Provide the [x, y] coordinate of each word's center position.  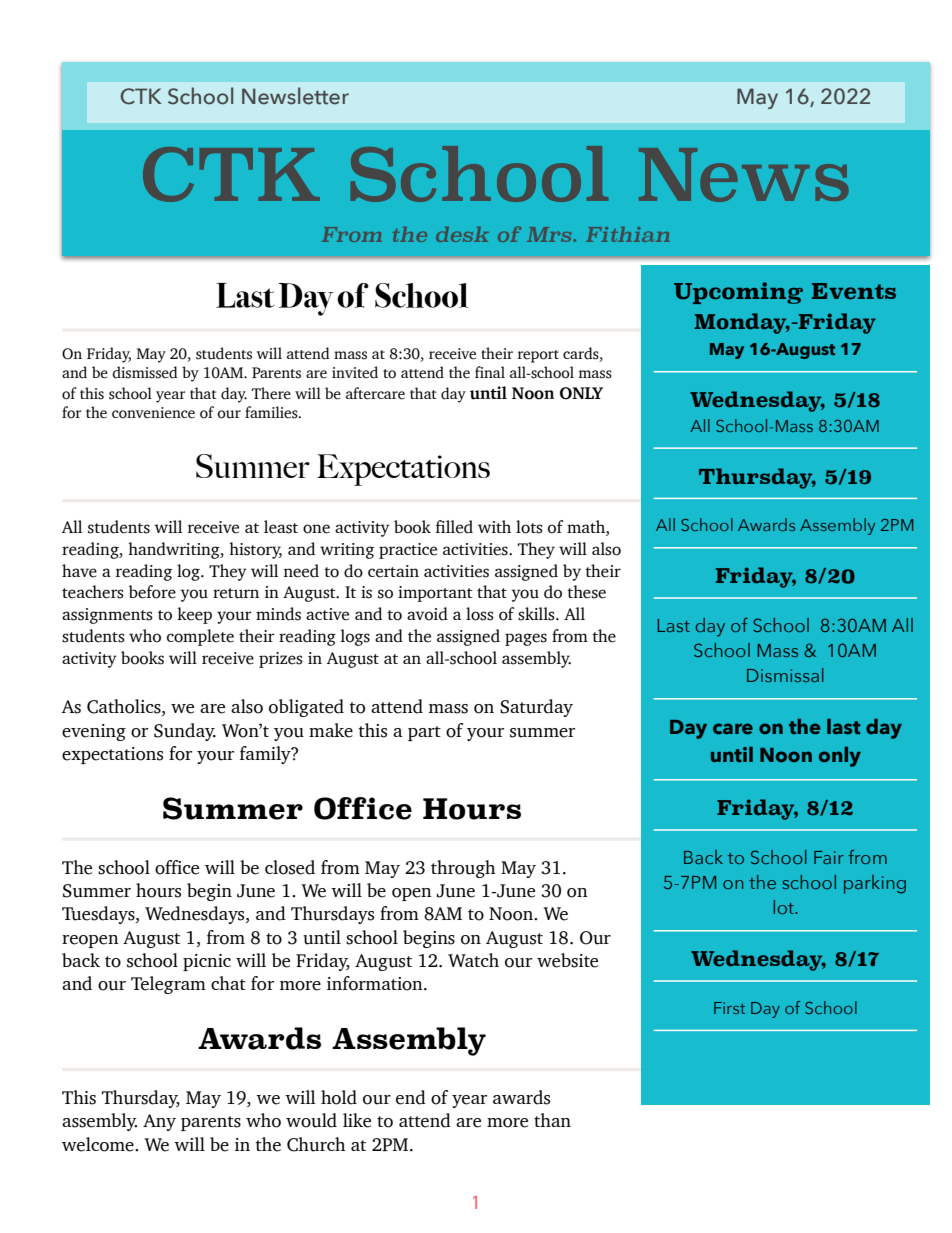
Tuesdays [99, 915]
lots [529, 527]
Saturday [536, 708]
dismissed [145, 372]
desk [462, 234]
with [494, 526]
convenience [153, 413]
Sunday [185, 732]
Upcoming [738, 293]
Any [159, 1122]
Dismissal [785, 675]
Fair [829, 857]
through [463, 869]
